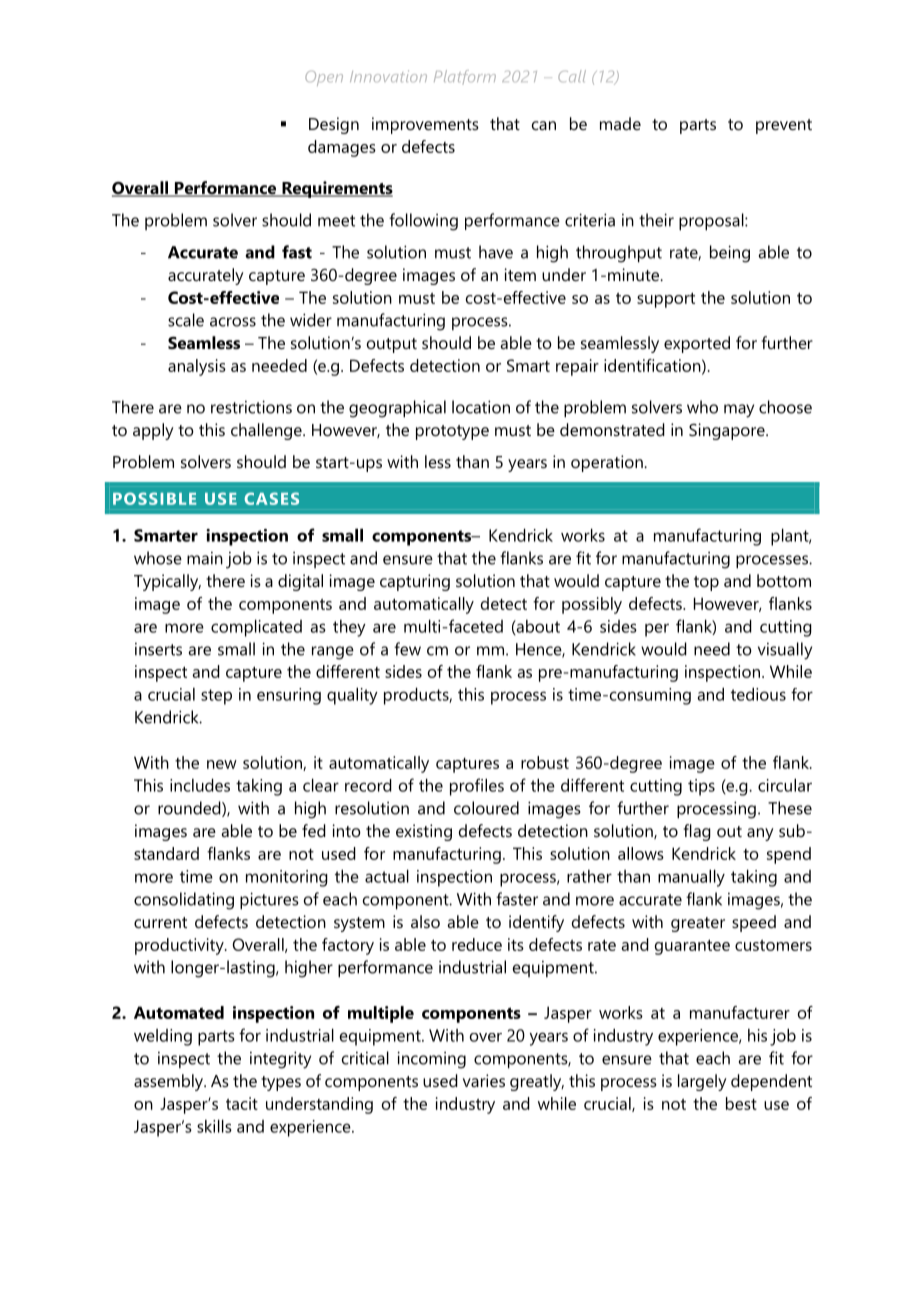 This document has width=924, height=1308. Describe the element at coordinates (287, 878) in the document. I see `monitoring` at that location.
